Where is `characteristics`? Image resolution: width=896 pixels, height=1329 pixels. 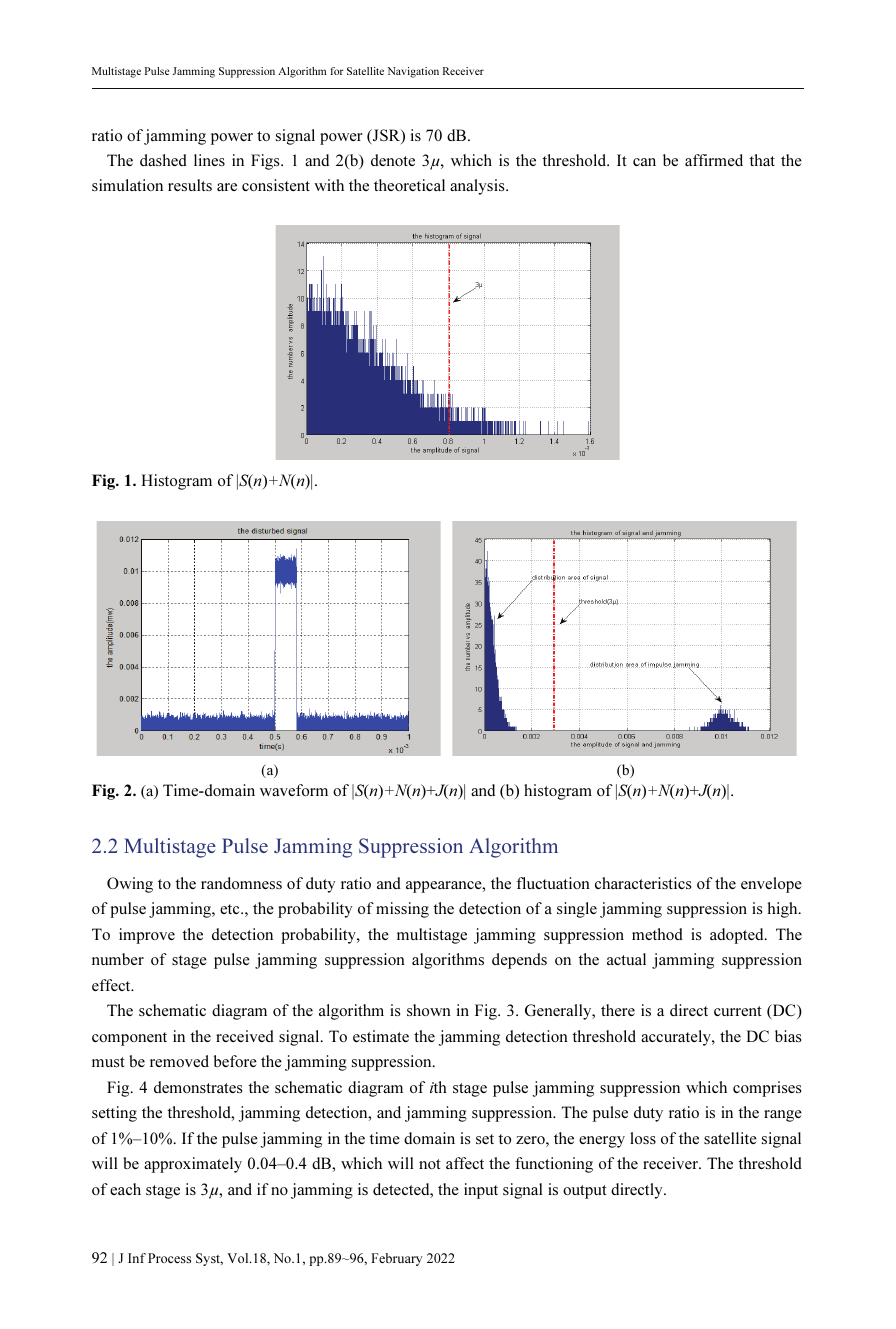 characteristics is located at coordinates (643, 883).
